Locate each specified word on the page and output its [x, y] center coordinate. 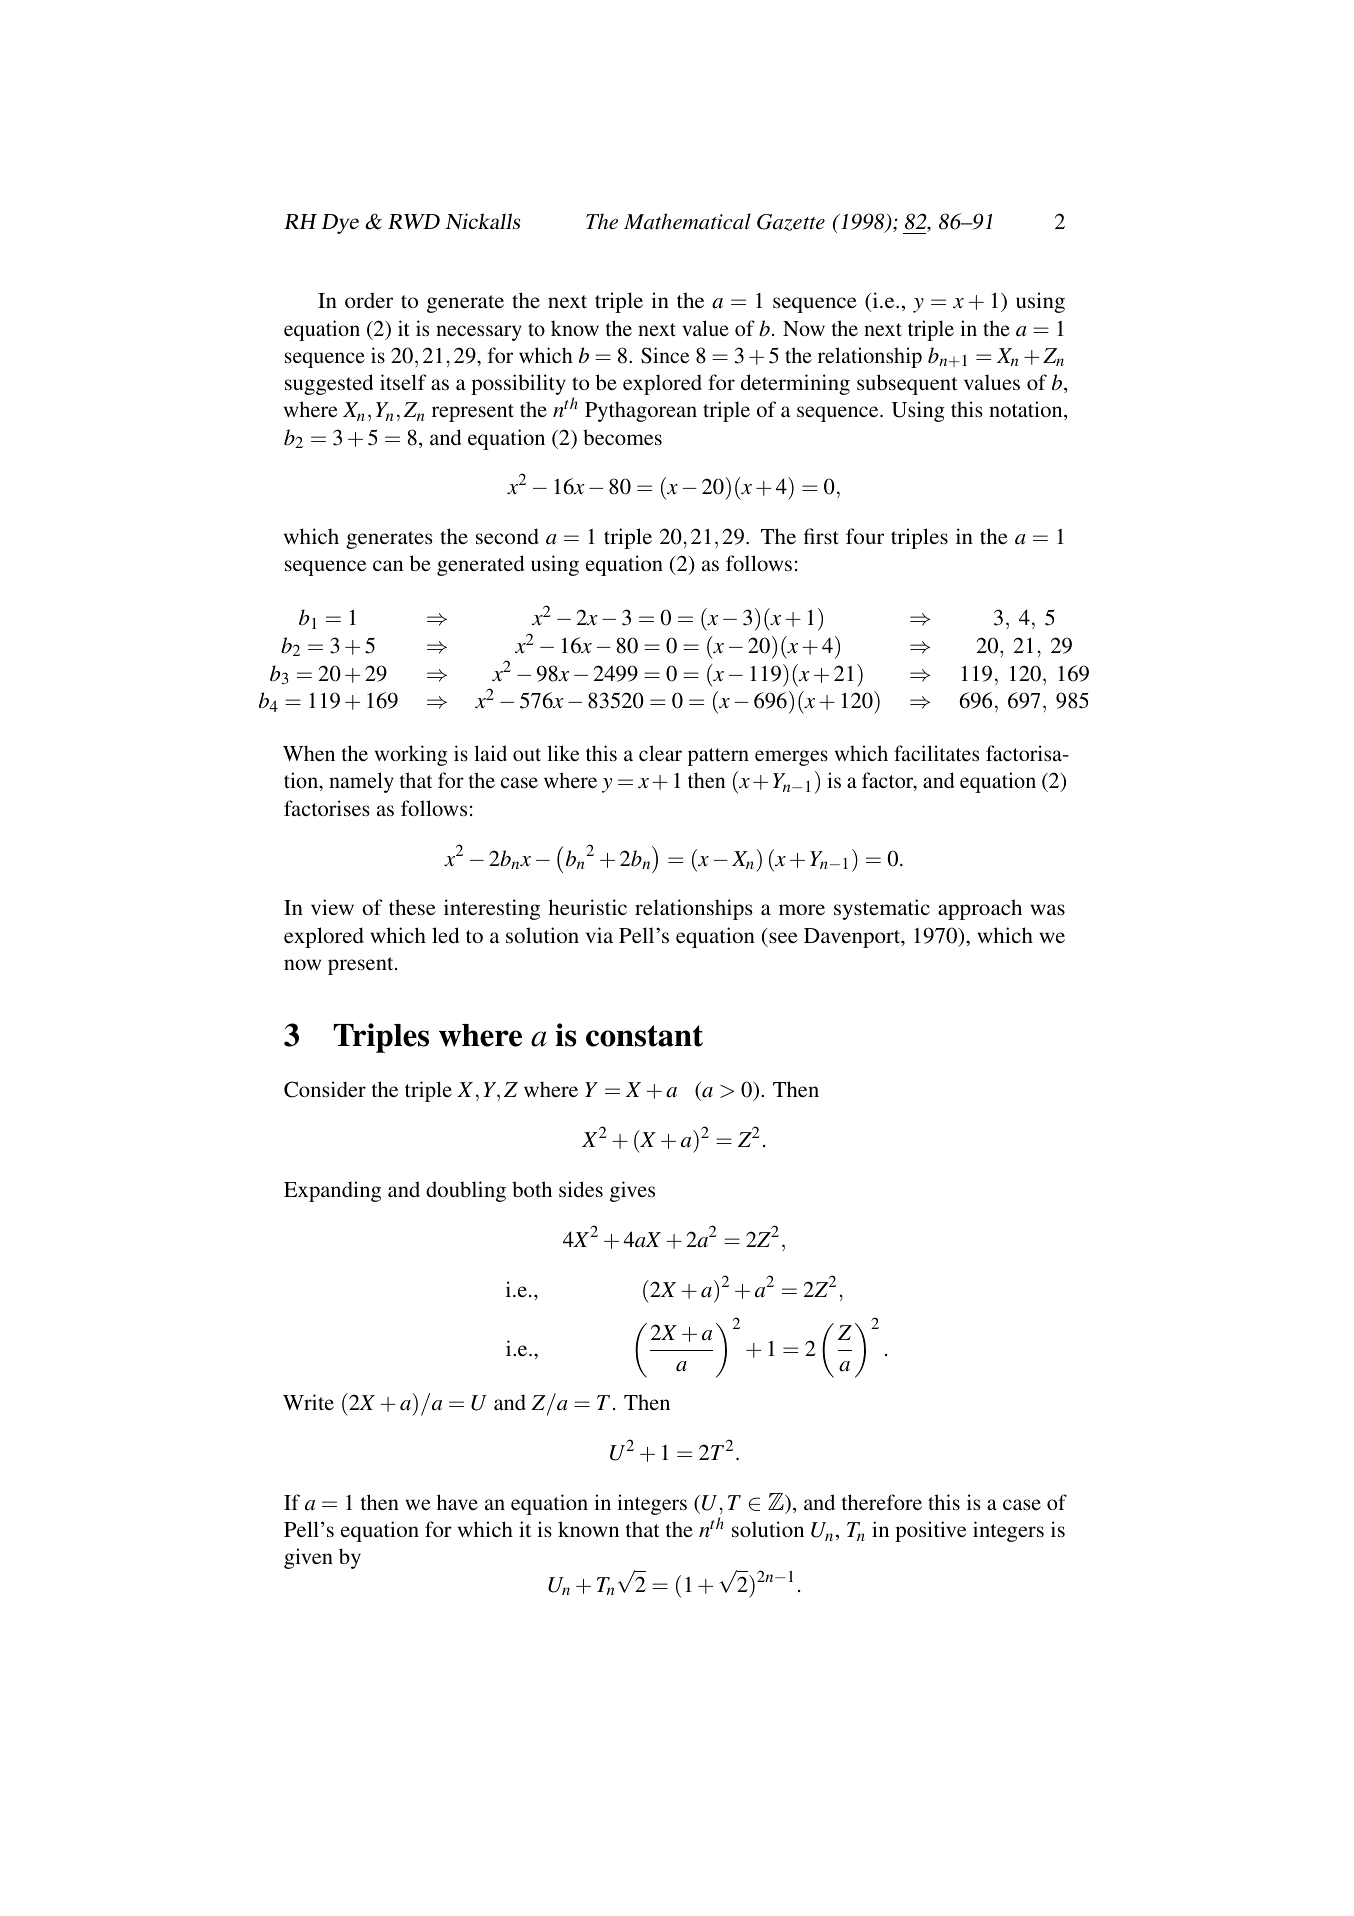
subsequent [907, 384]
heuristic [587, 907]
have [457, 1502]
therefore [882, 1502]
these [412, 907]
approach [980, 909]
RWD [414, 221]
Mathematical [687, 221]
